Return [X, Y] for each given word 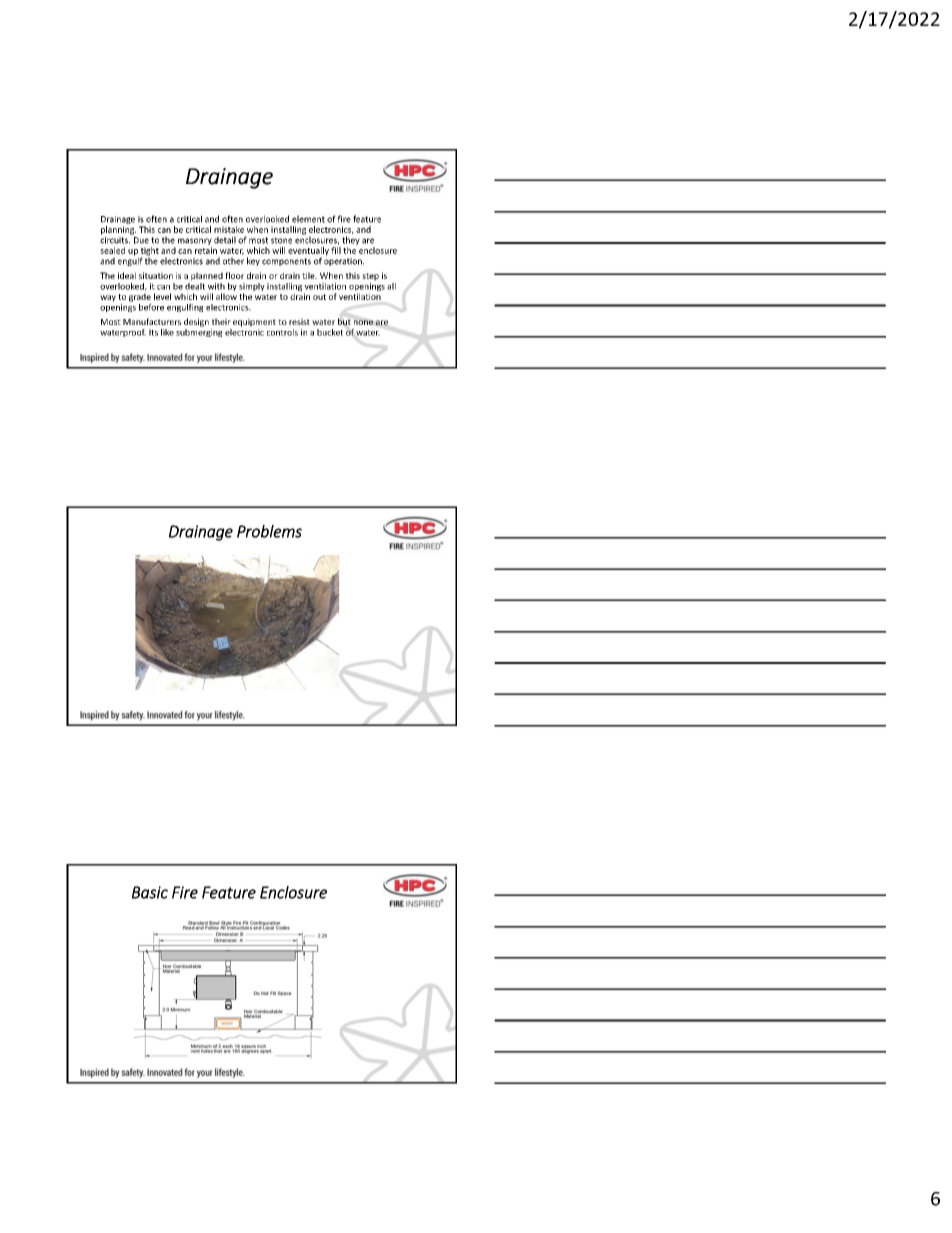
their [221, 321]
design [196, 322]
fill [336, 250]
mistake [229, 229]
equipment [254, 322]
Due [141, 240]
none [363, 322]
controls [282, 332]
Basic [150, 892]
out [319, 297]
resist [299, 321]
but [344, 321]
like [167, 332]
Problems [269, 531]
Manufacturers [152, 321]
